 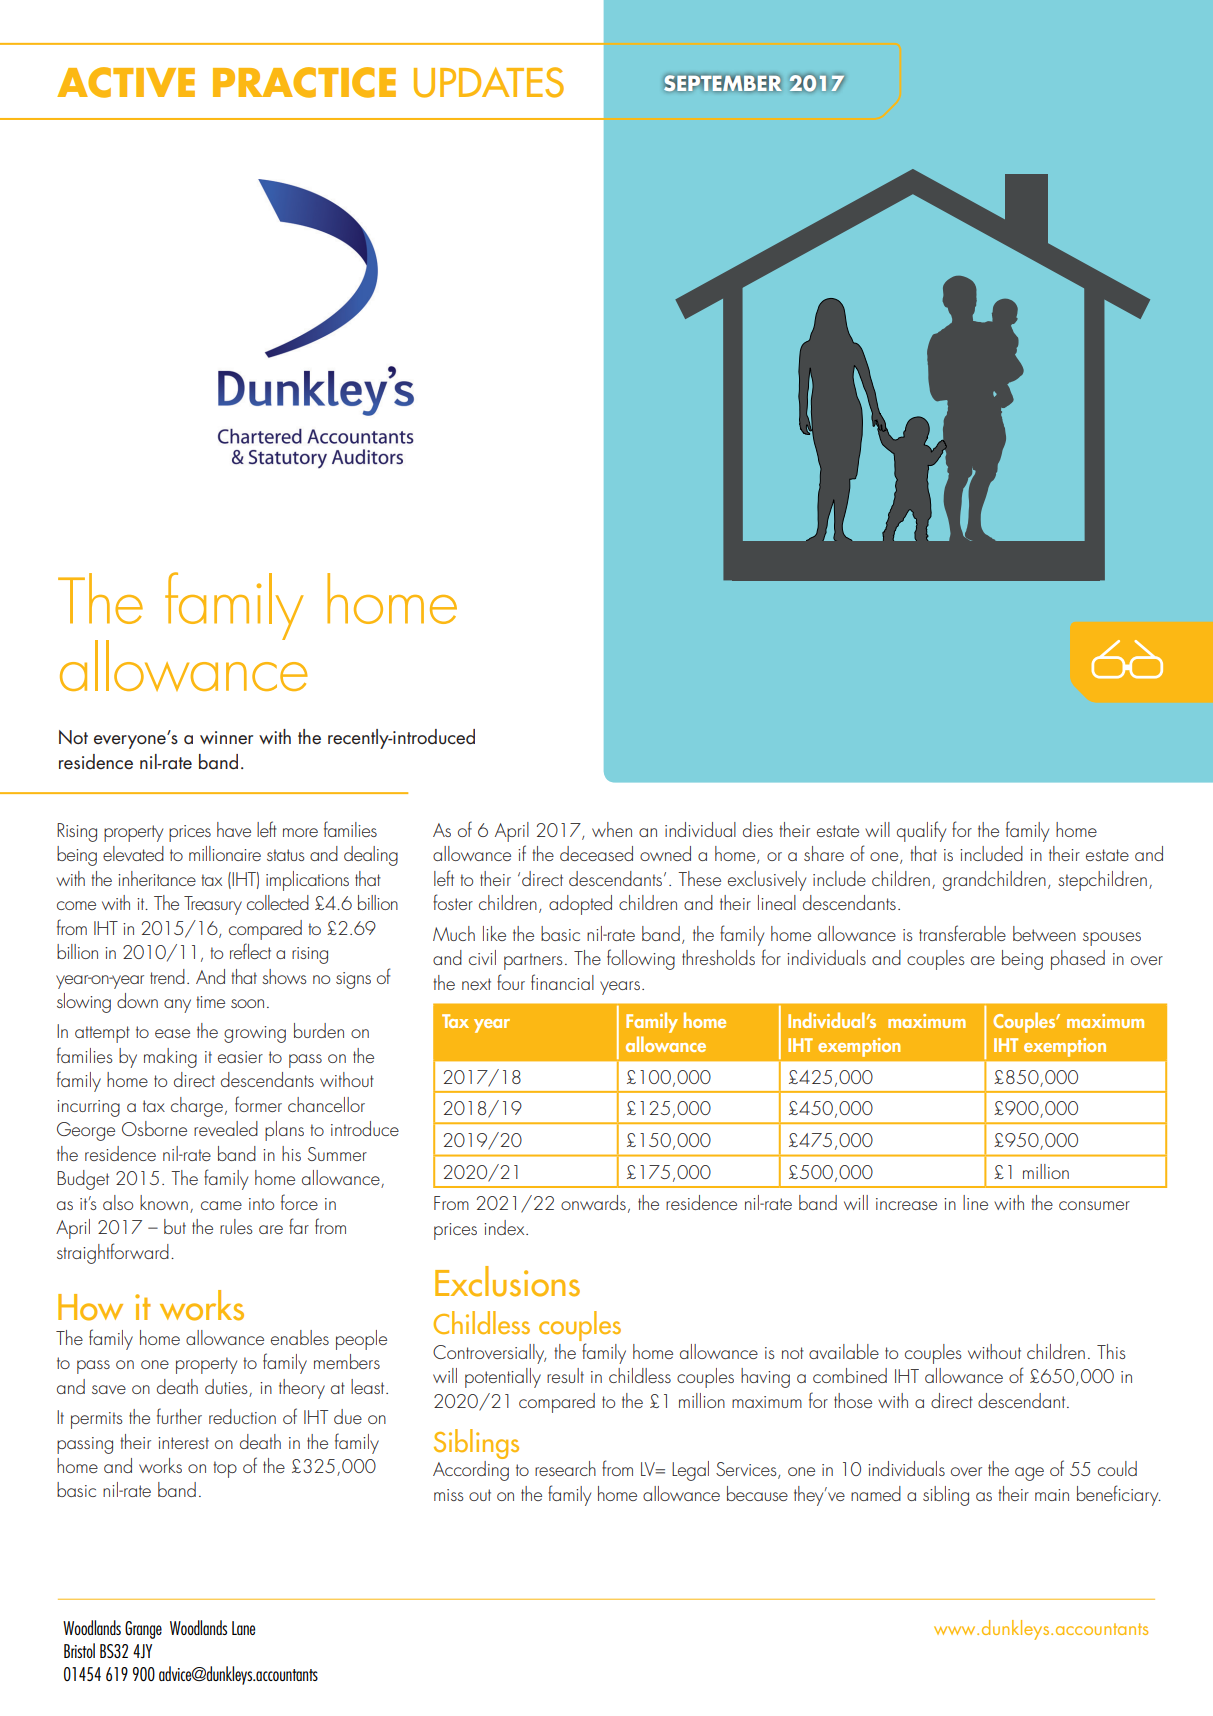 I want to click on UPDATES, so click(x=489, y=82).
